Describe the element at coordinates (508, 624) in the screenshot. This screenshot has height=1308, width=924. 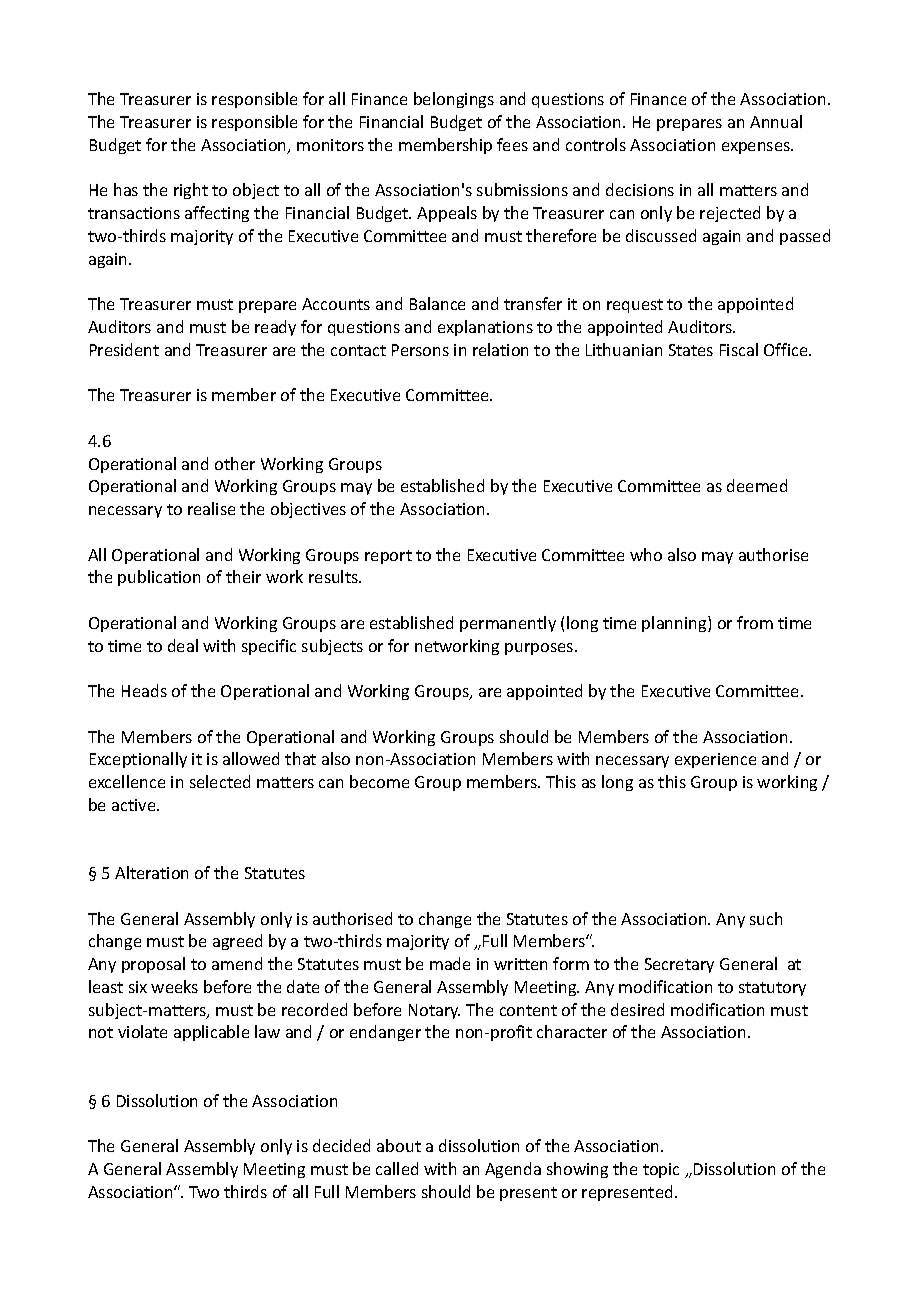
I see `permanently` at that location.
